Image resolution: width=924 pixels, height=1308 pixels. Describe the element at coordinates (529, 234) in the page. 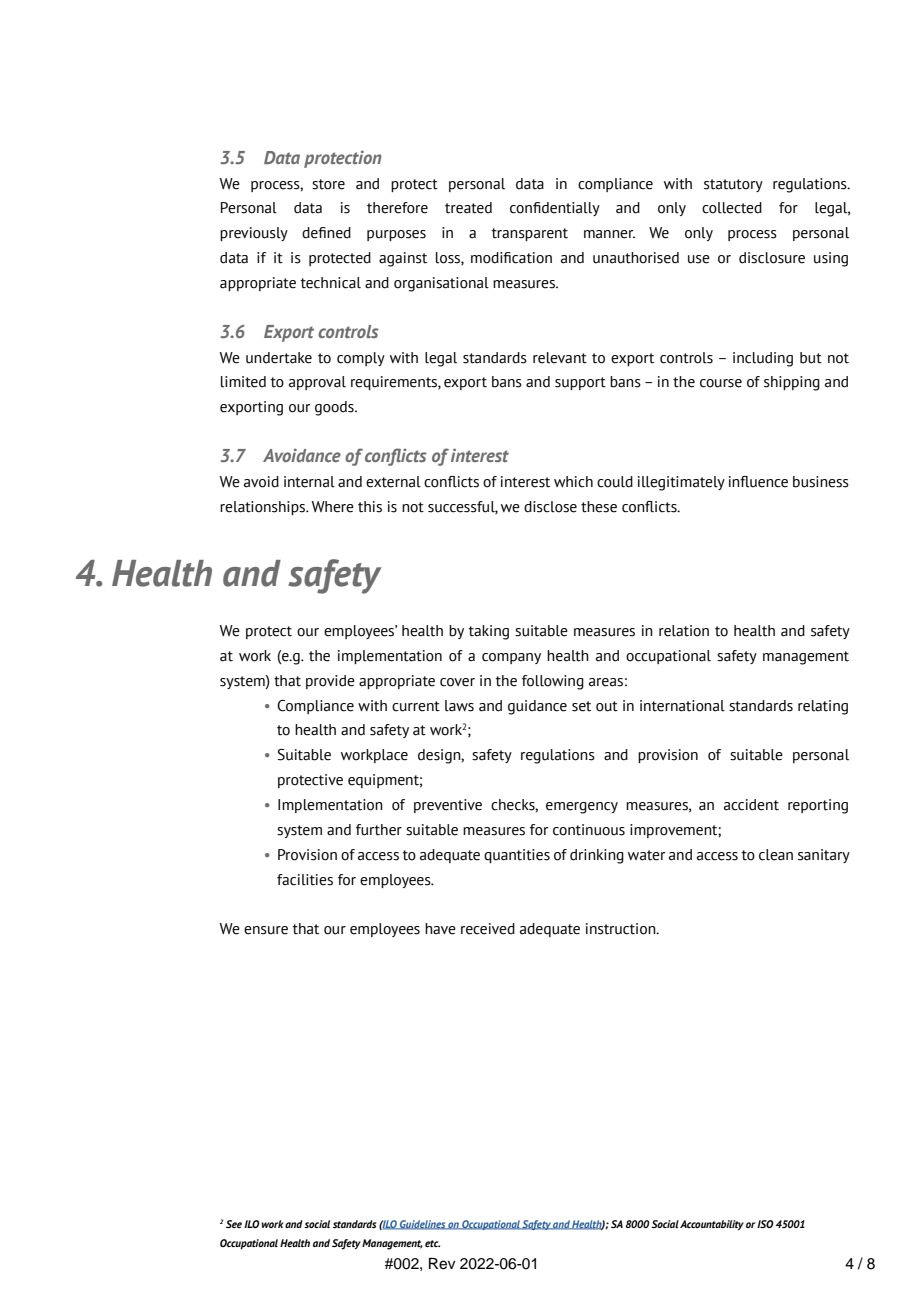

I see `transparent` at that location.
